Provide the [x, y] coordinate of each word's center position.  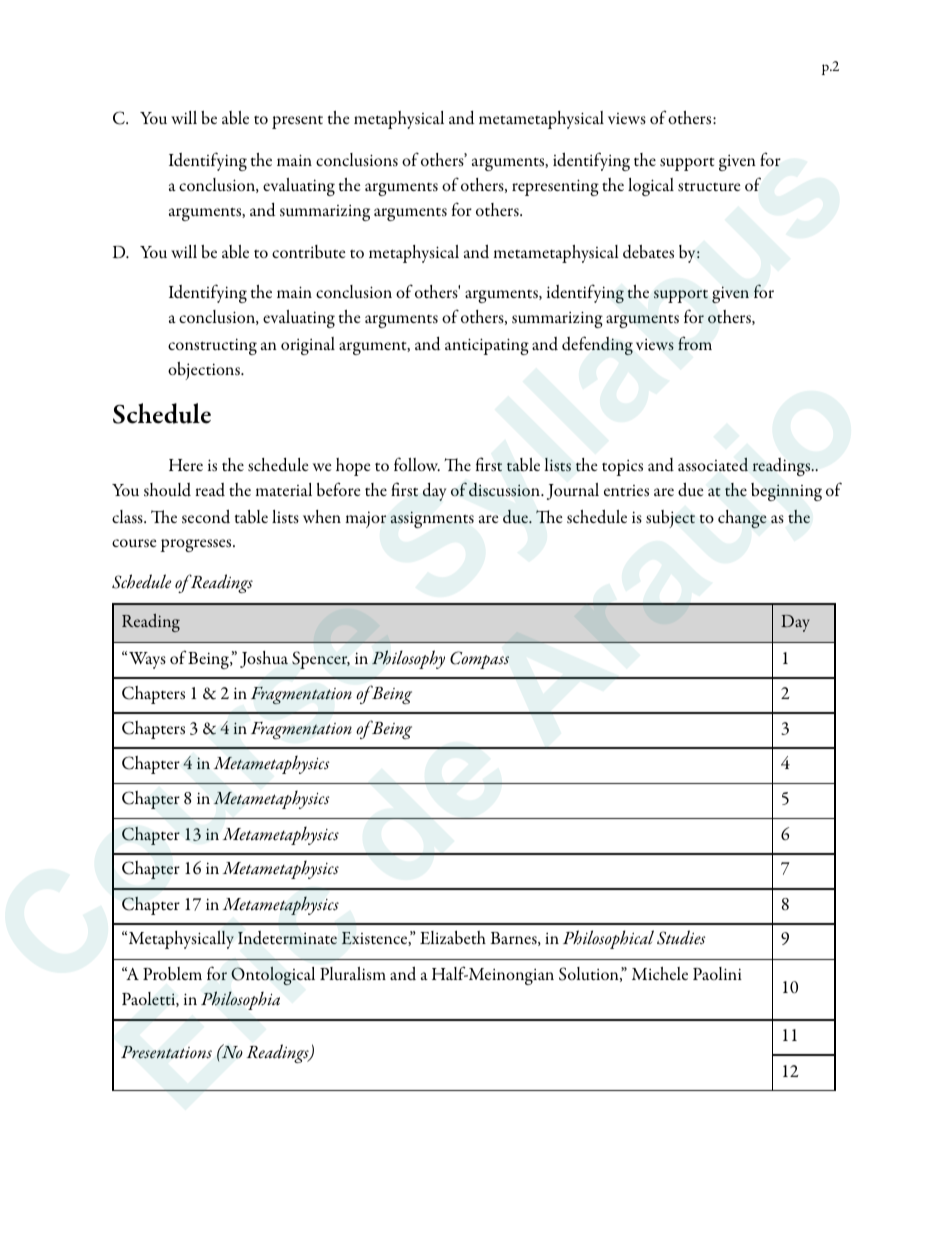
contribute [308, 252]
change [742, 519]
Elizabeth [453, 938]
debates [648, 252]
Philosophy [408, 659]
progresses [197, 545]
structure [709, 187]
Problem [172, 974]
